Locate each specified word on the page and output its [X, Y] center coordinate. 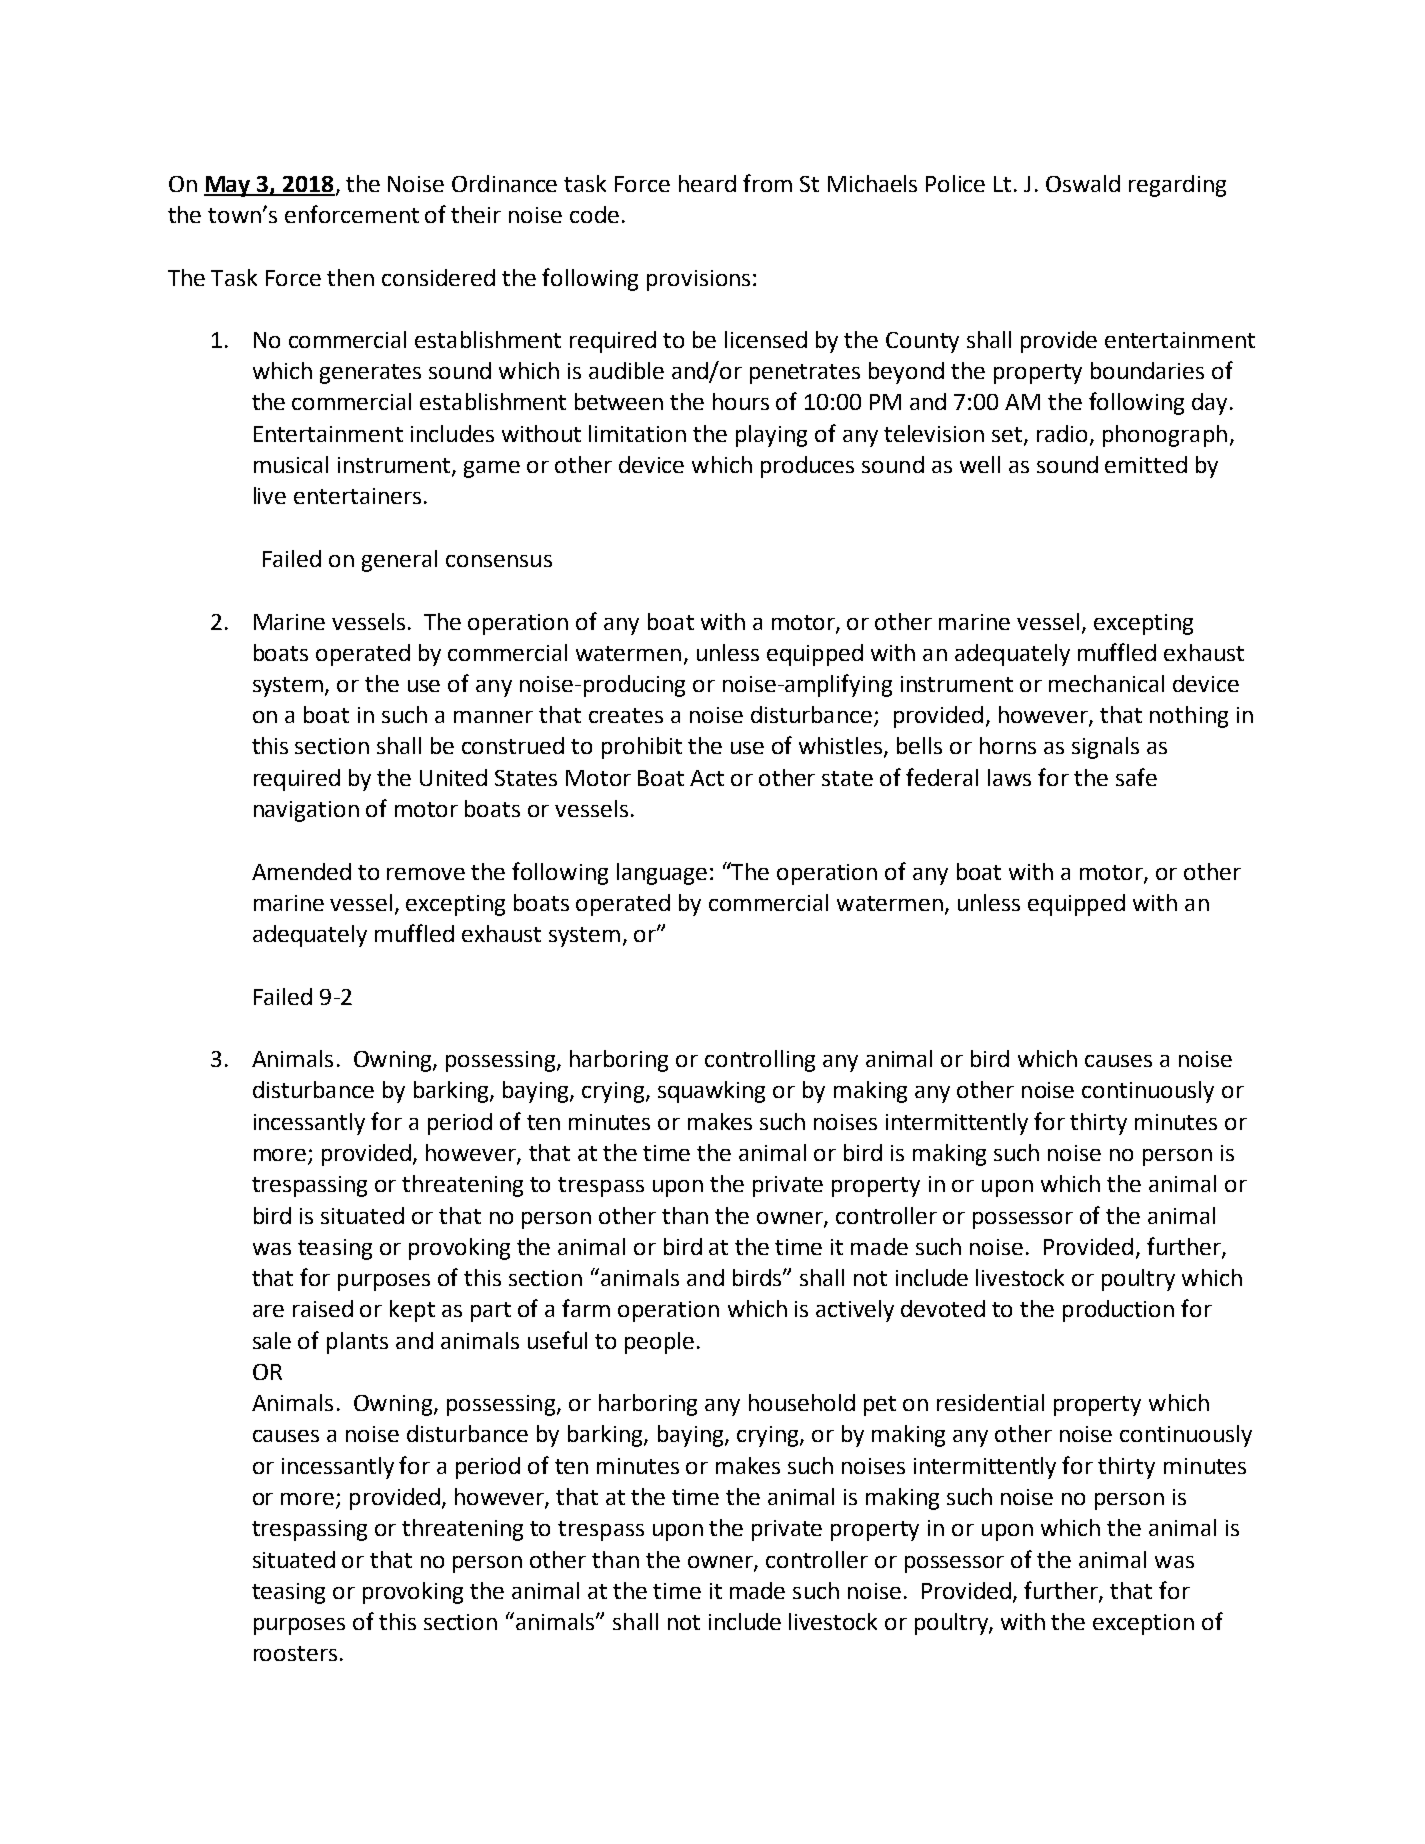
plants [357, 1343]
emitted [1146, 464]
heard [707, 183]
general [399, 561]
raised [323, 1308]
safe [1136, 777]
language [662, 874]
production [1118, 1311]
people [659, 1343]
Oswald [1083, 183]
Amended [301, 871]
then [350, 277]
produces [807, 467]
